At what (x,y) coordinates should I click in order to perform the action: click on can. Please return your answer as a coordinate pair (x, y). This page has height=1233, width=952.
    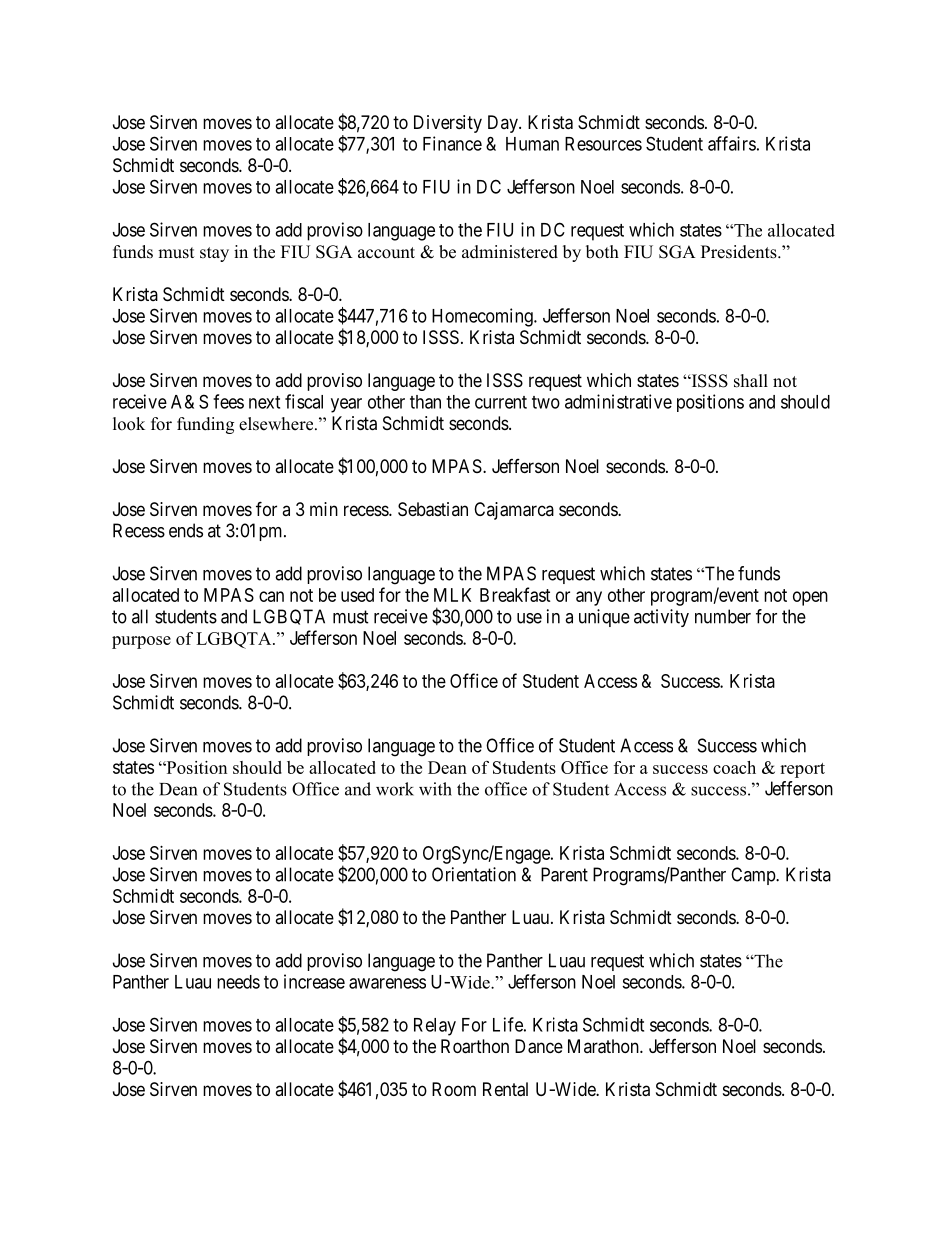
    Looking at the image, I should click on (271, 596).
